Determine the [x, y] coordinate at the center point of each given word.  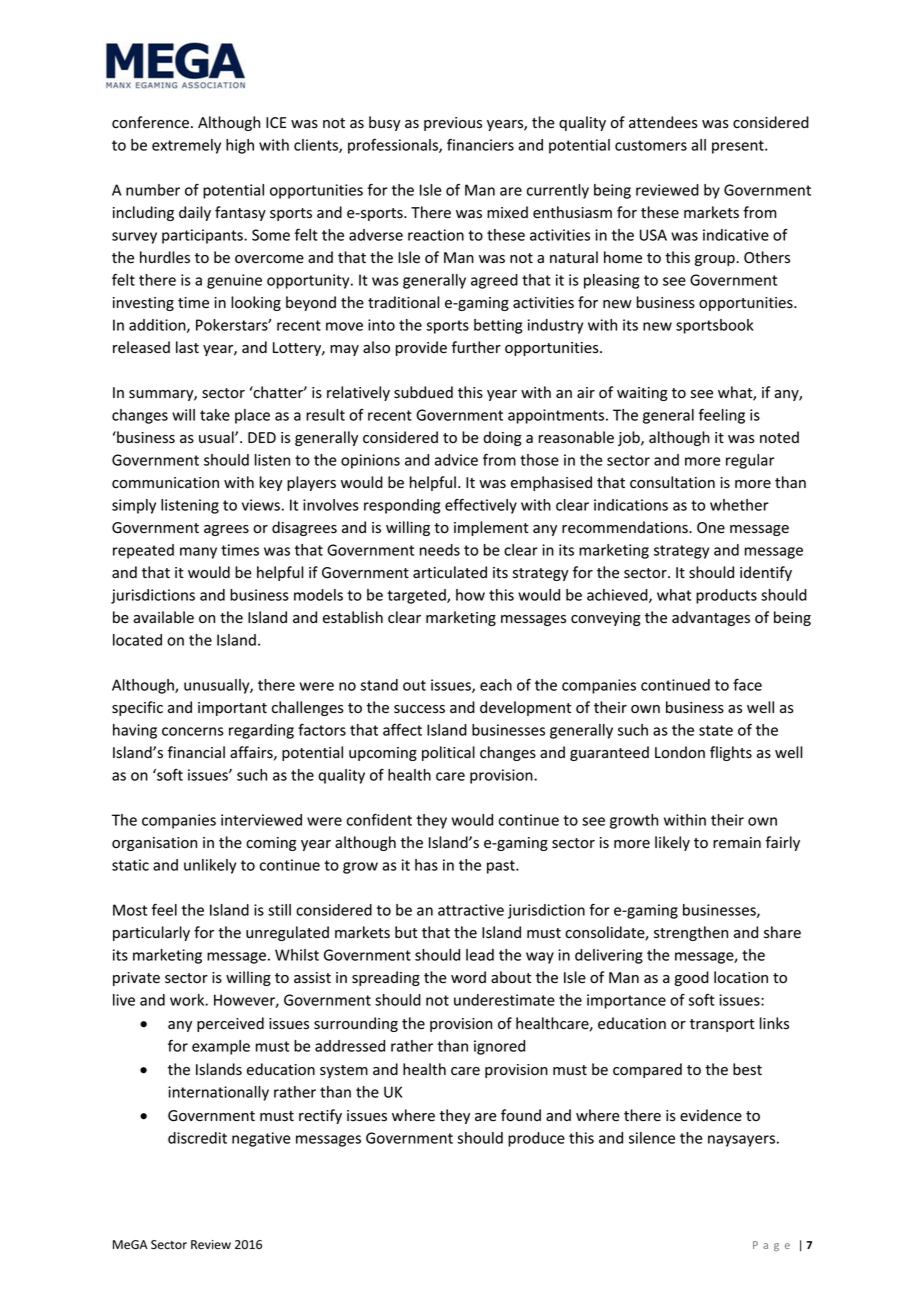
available [163, 617]
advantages [711, 618]
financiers [480, 145]
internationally [218, 1093]
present [739, 147]
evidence [711, 1115]
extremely [186, 146]
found [521, 1115]
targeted [417, 596]
